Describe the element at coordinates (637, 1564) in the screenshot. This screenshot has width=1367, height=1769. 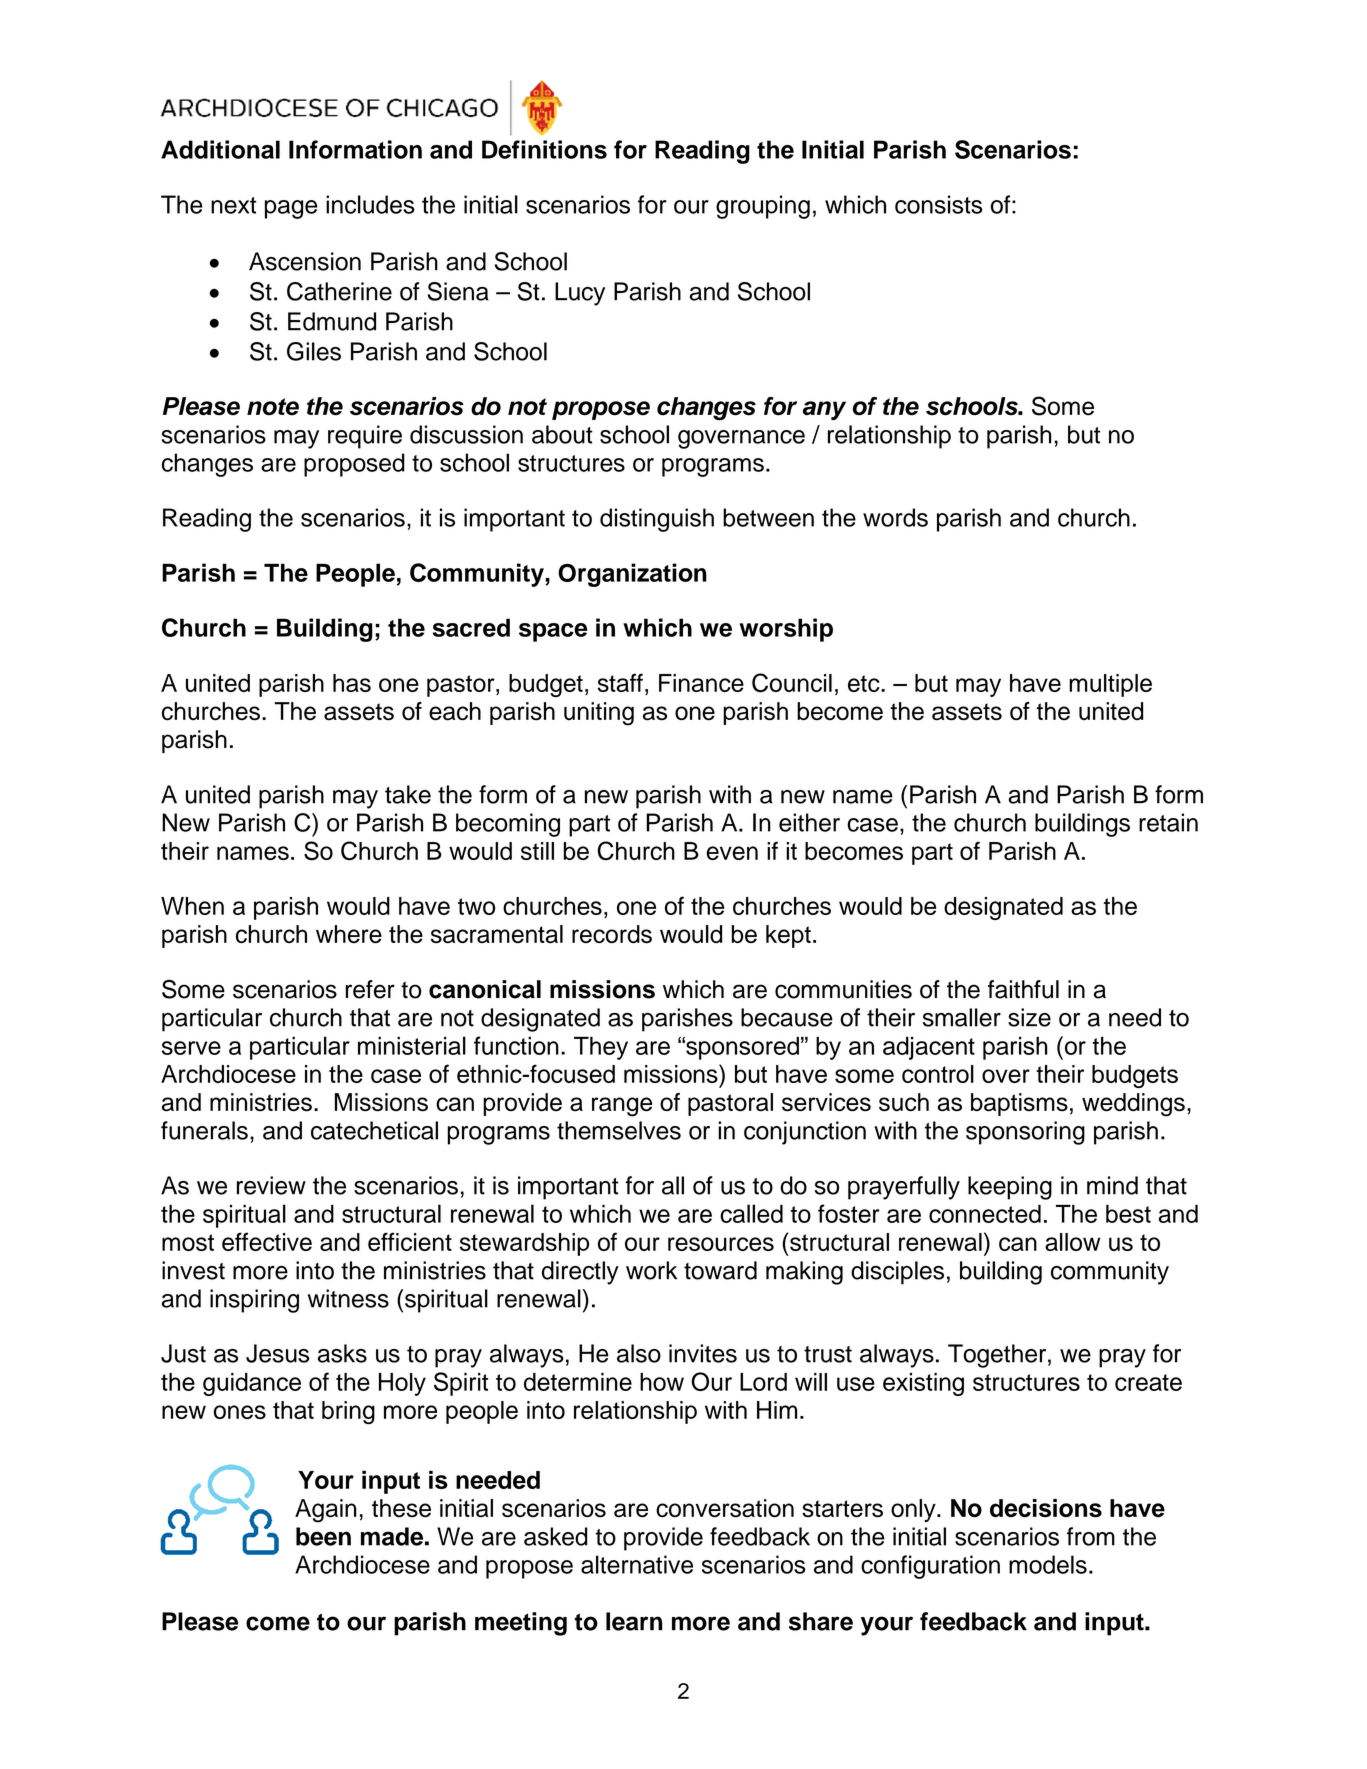
I see `alternative` at that location.
